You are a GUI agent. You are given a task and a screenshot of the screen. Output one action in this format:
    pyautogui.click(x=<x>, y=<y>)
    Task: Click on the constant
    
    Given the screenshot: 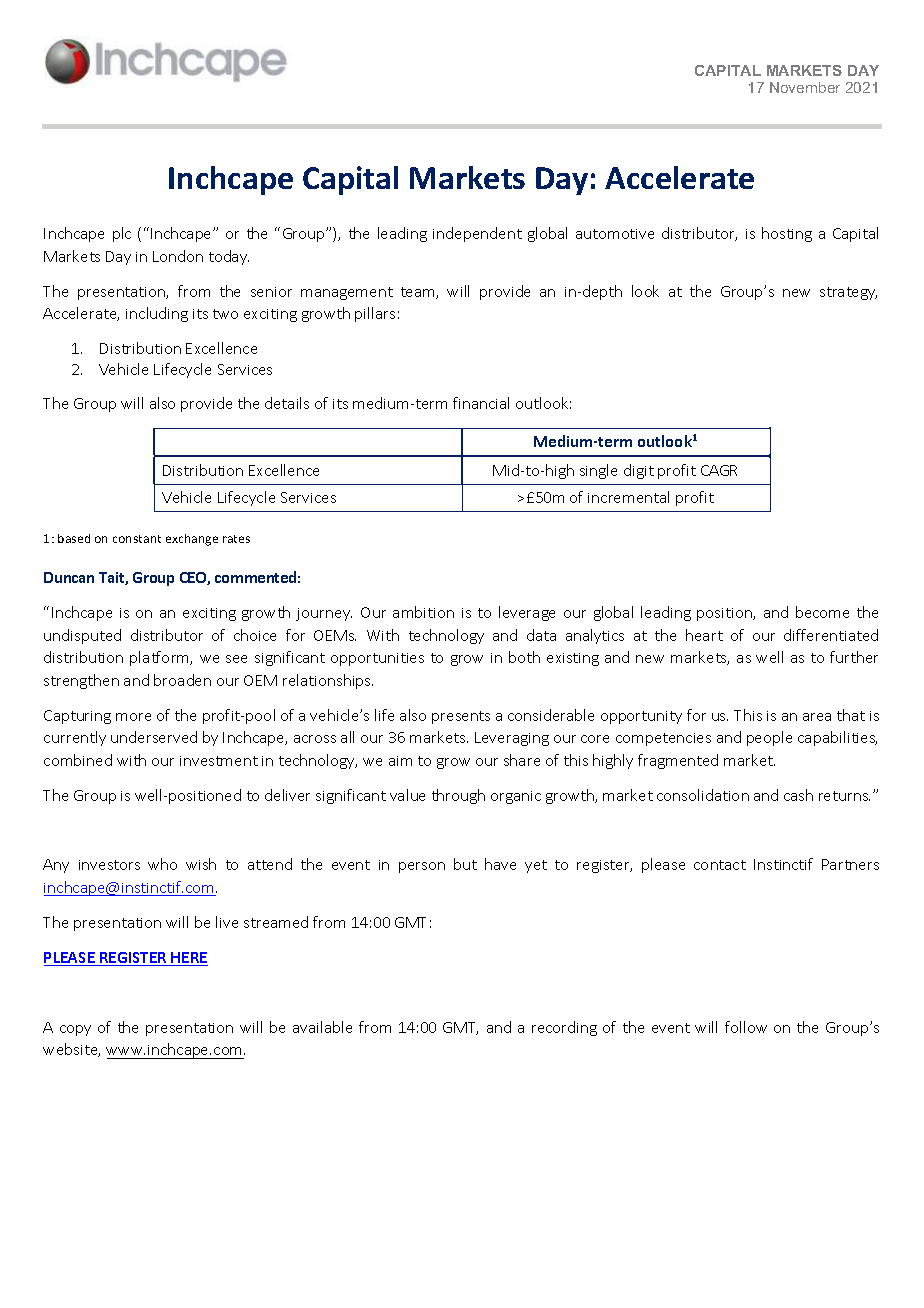 What is the action you would take?
    pyautogui.click(x=137, y=539)
